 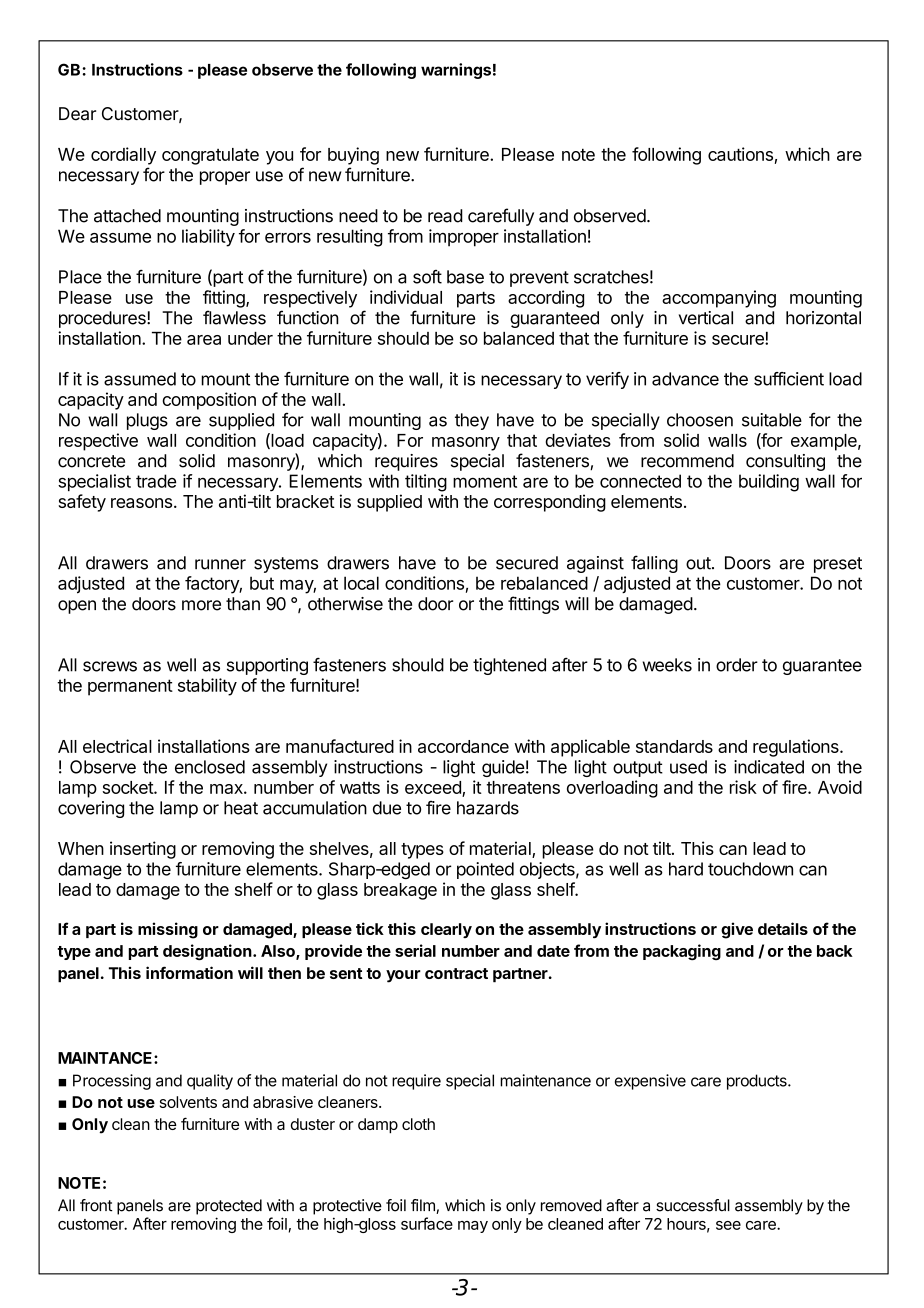 What do you see at coordinates (737, 665) in the image?
I see `order` at bounding box center [737, 665].
